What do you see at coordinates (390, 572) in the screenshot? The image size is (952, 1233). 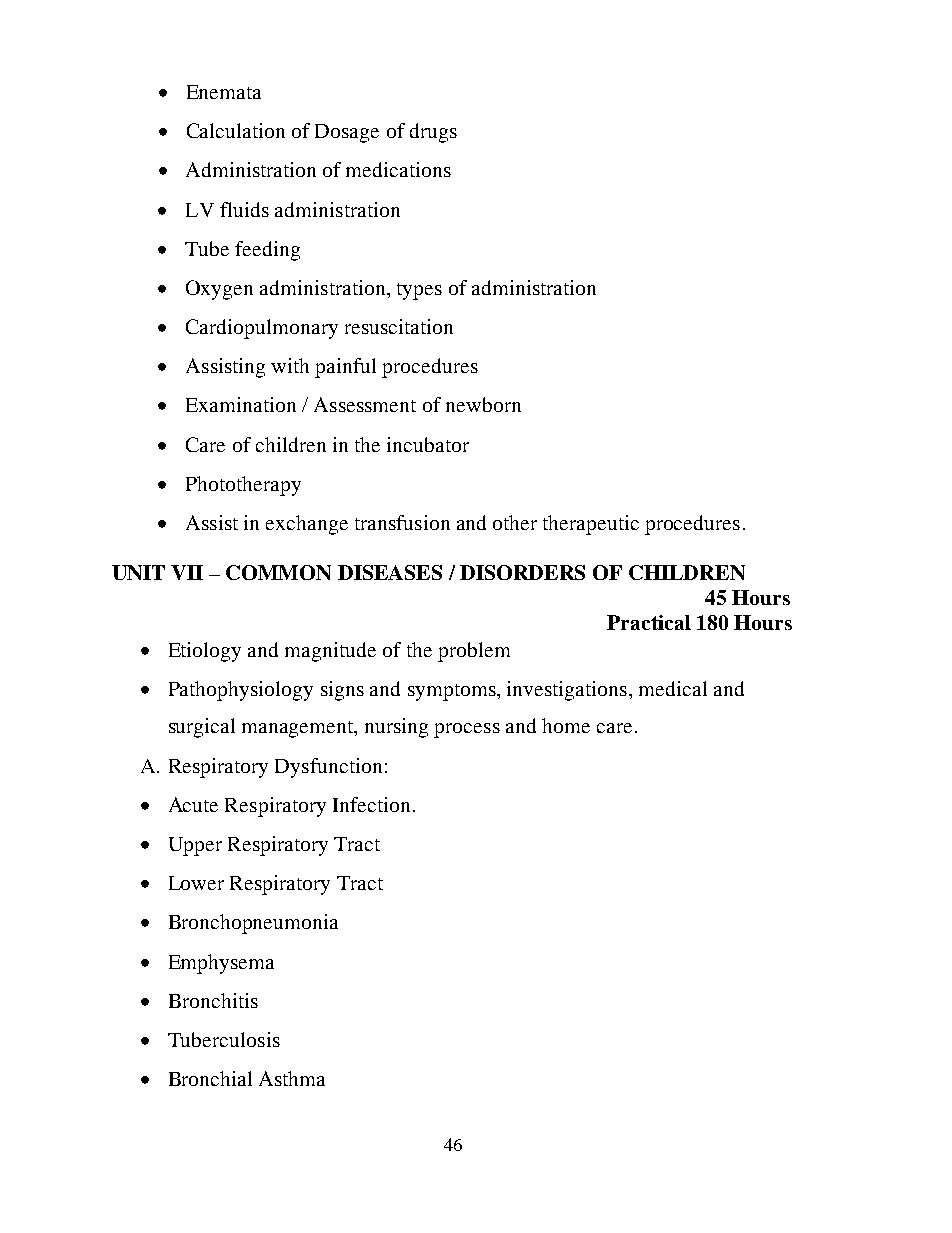 I see `DISEASES` at bounding box center [390, 572].
